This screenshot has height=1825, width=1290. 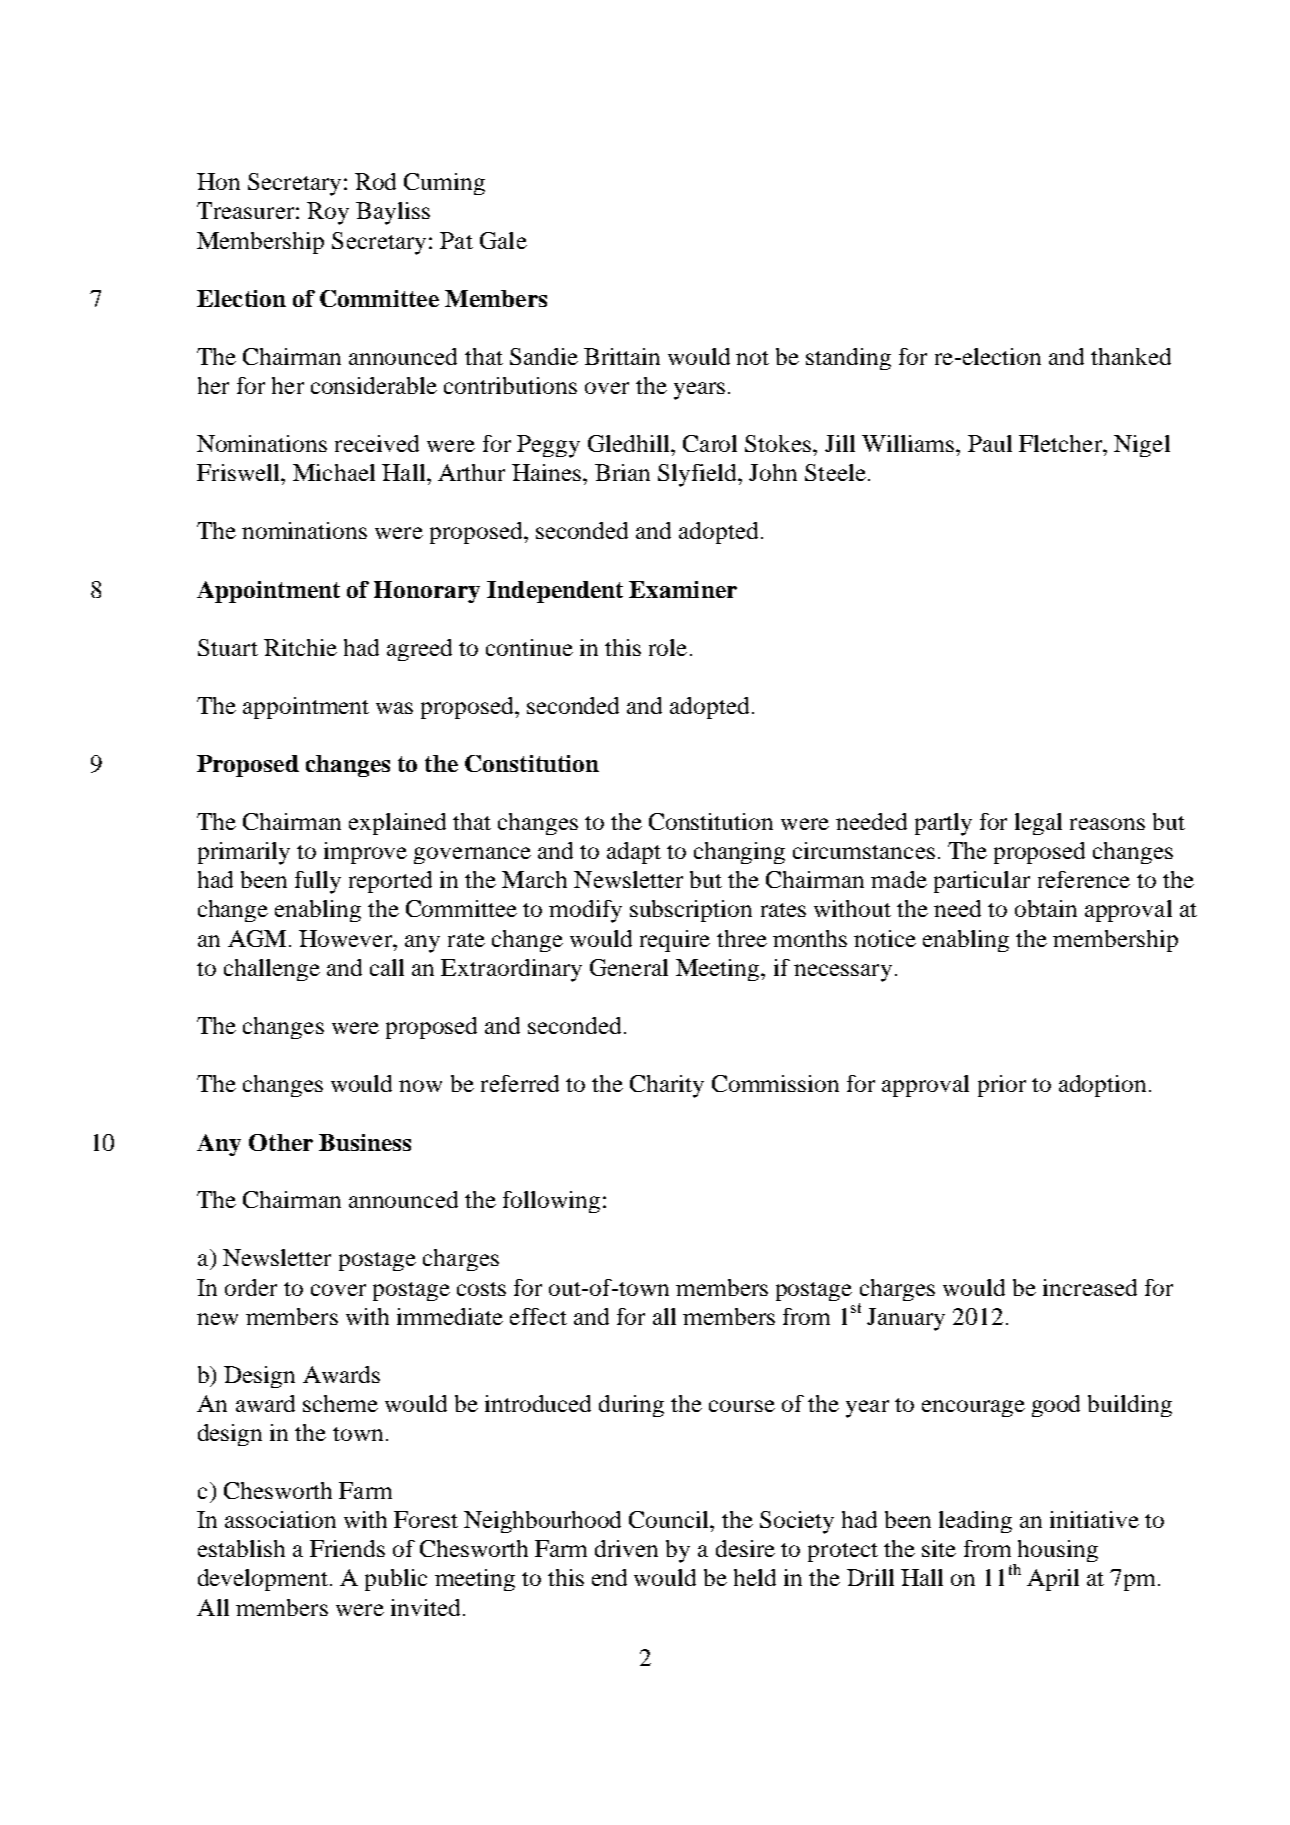 I want to click on thanked, so click(x=1131, y=356).
